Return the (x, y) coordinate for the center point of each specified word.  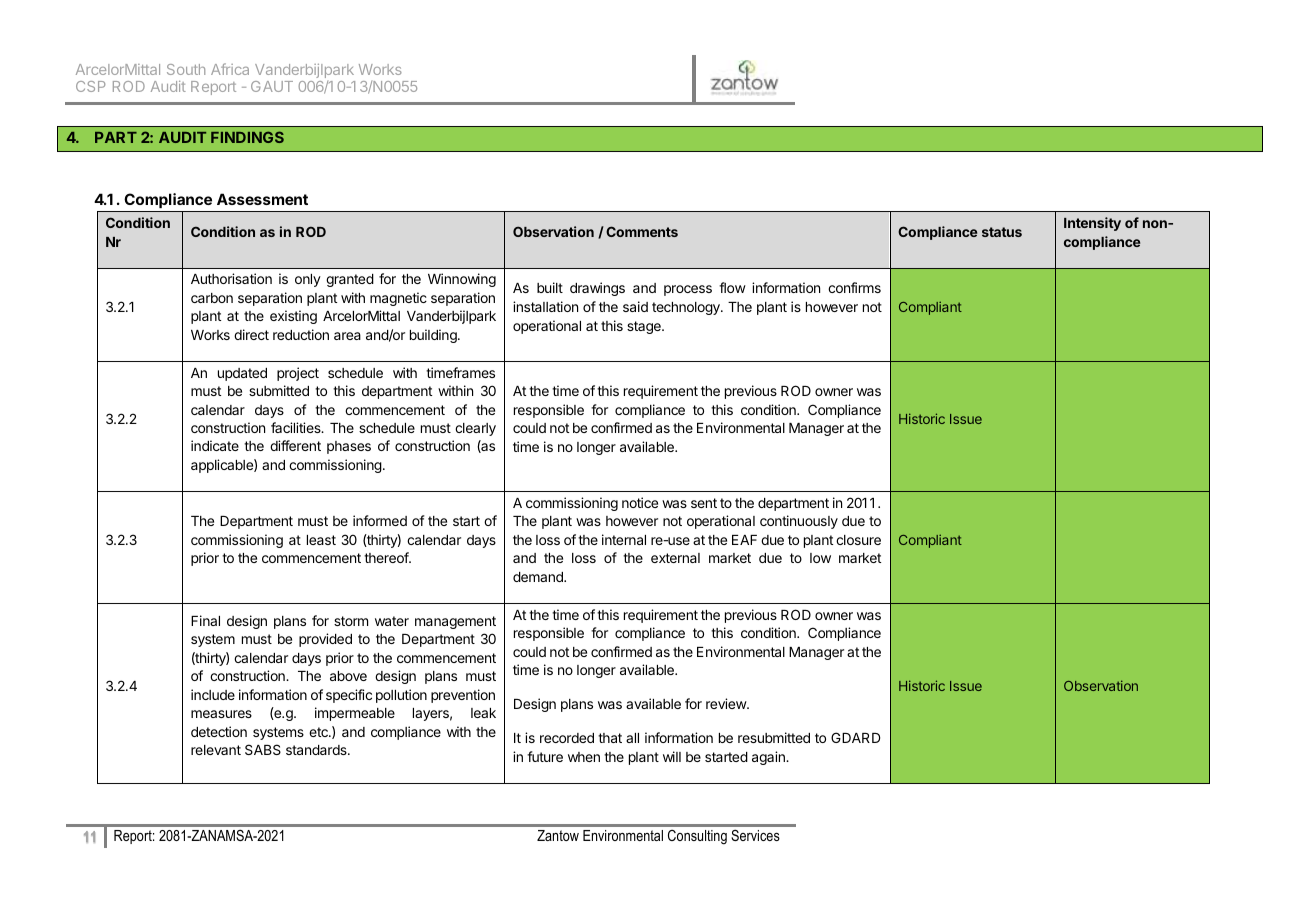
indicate (215, 445)
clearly (475, 429)
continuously (799, 522)
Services (755, 835)
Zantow (558, 835)
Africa (230, 69)
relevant (216, 750)
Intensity (1092, 224)
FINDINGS (247, 137)
